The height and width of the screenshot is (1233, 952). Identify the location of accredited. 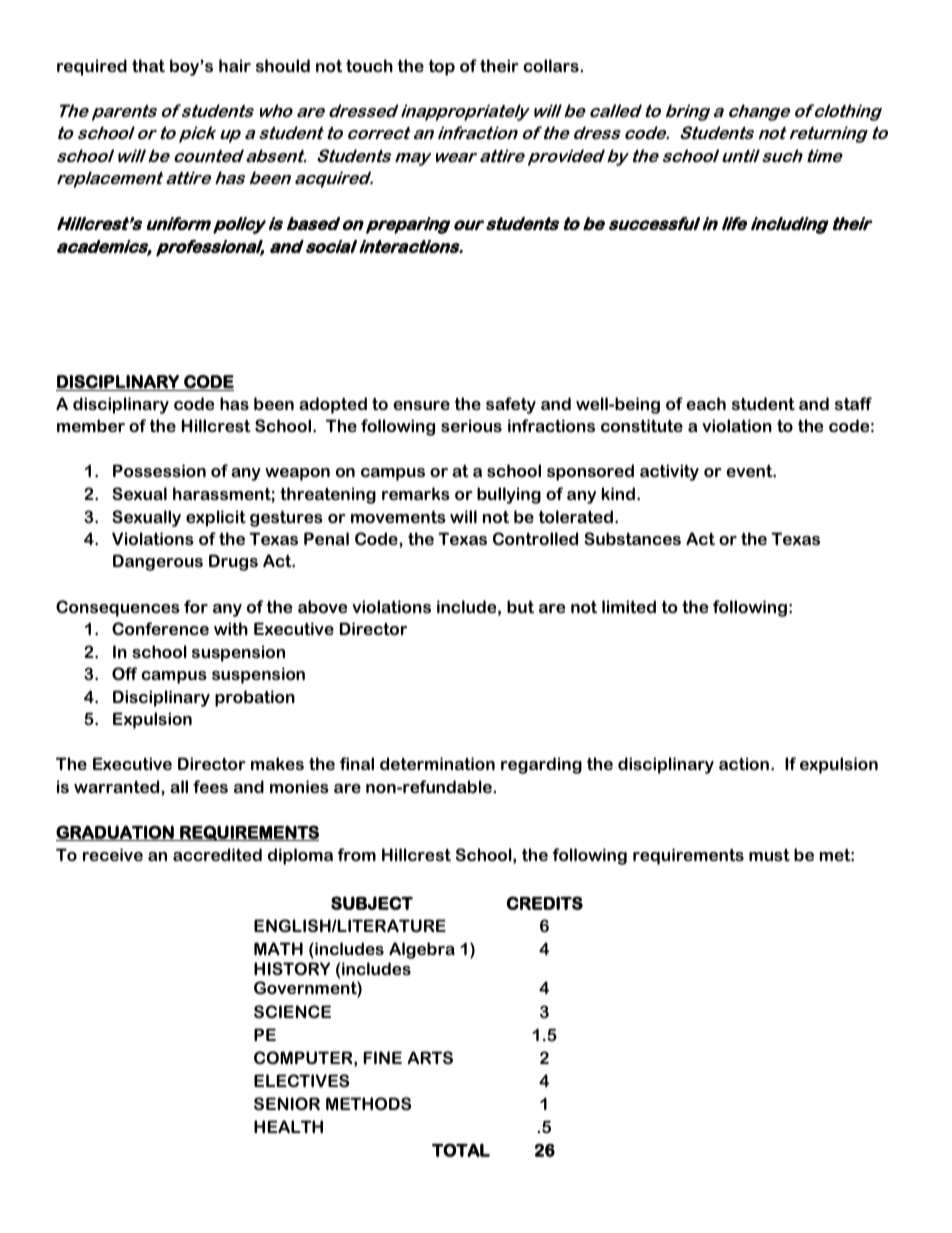
(217, 854).
